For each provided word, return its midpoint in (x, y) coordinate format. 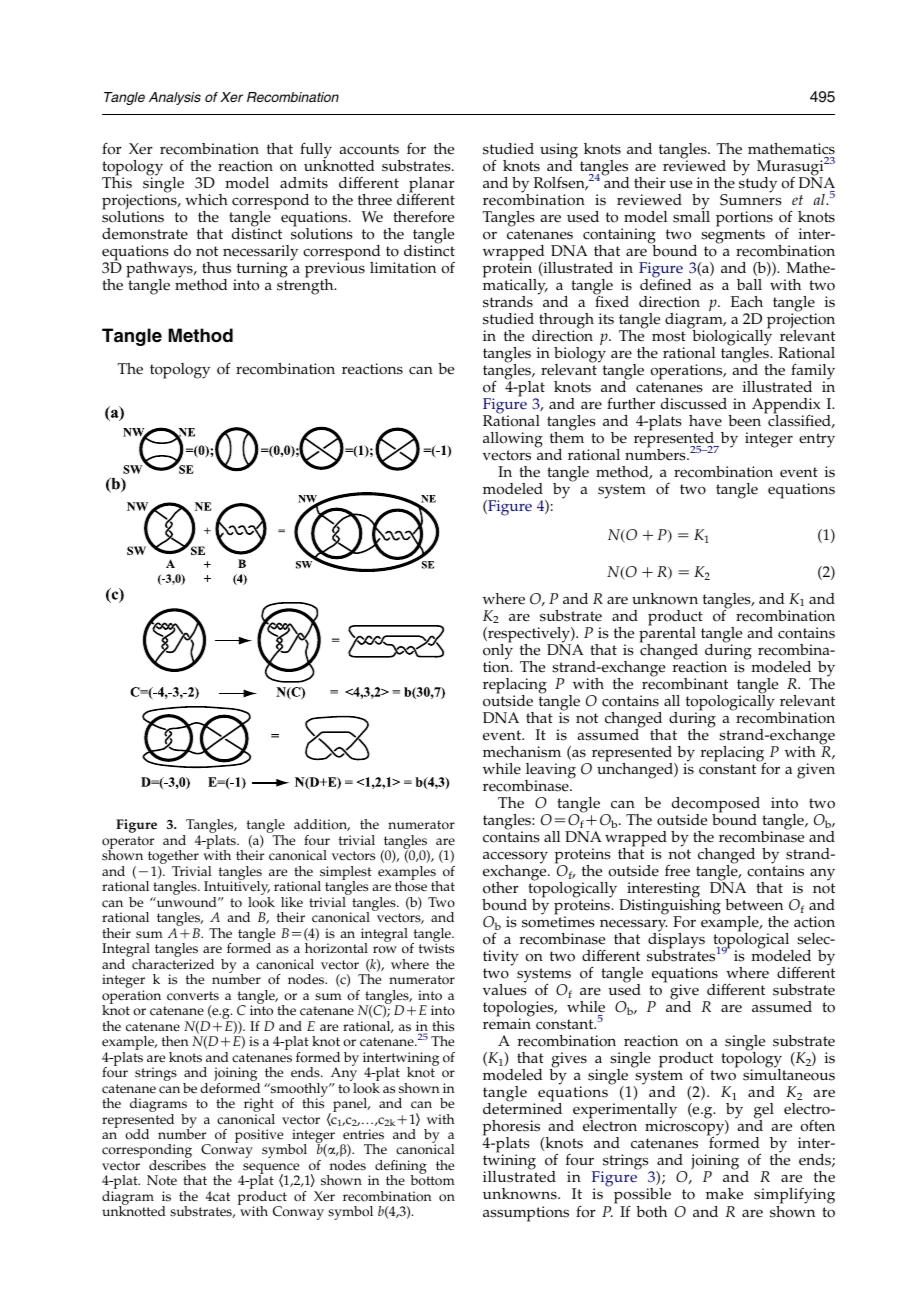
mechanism (522, 752)
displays (676, 941)
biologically (731, 338)
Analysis (175, 98)
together (173, 858)
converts (193, 996)
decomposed (716, 806)
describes (177, 1165)
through (565, 322)
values (505, 989)
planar (431, 186)
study (758, 184)
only (498, 652)
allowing (513, 441)
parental (668, 634)
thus (216, 268)
